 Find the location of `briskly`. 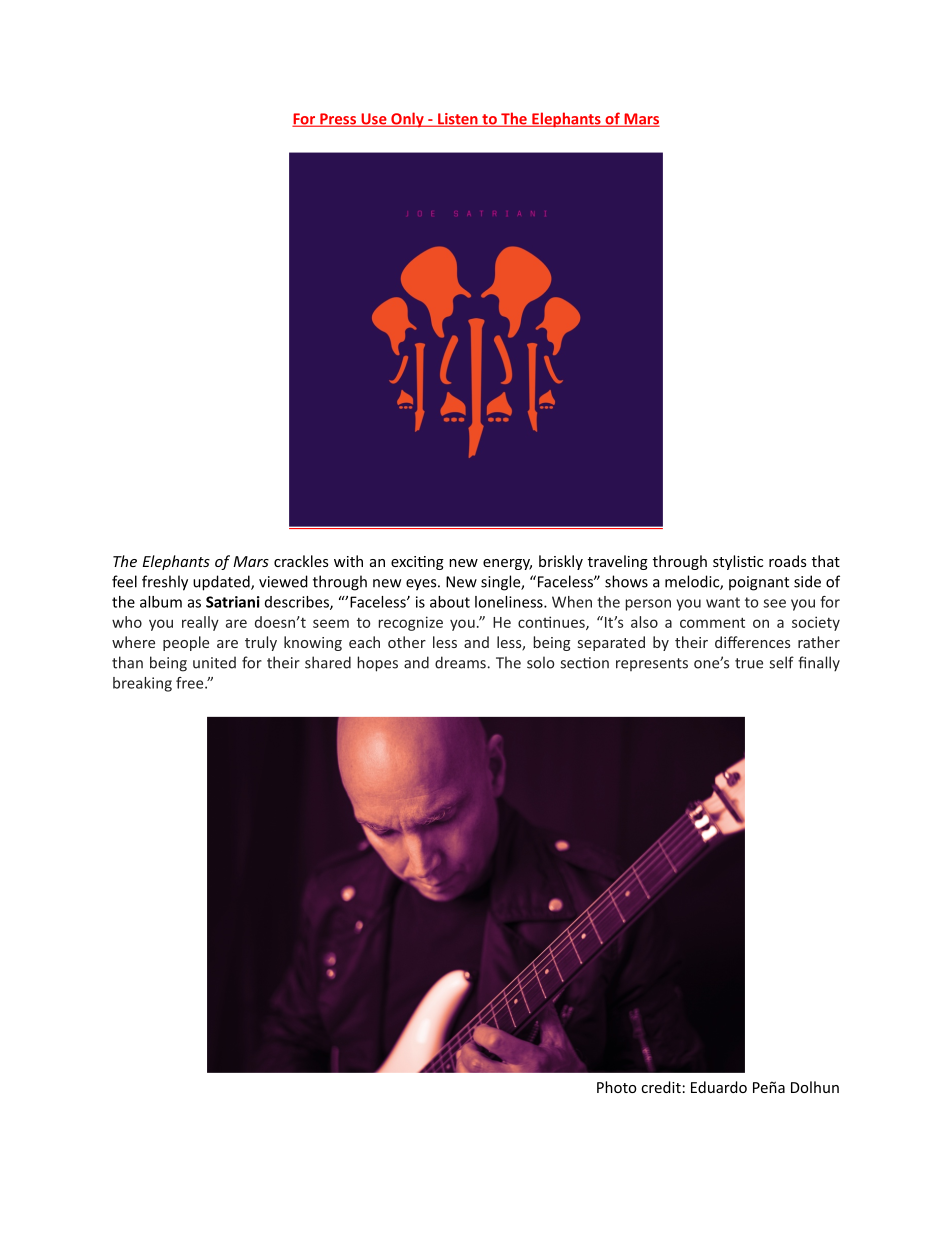

briskly is located at coordinates (561, 562).
